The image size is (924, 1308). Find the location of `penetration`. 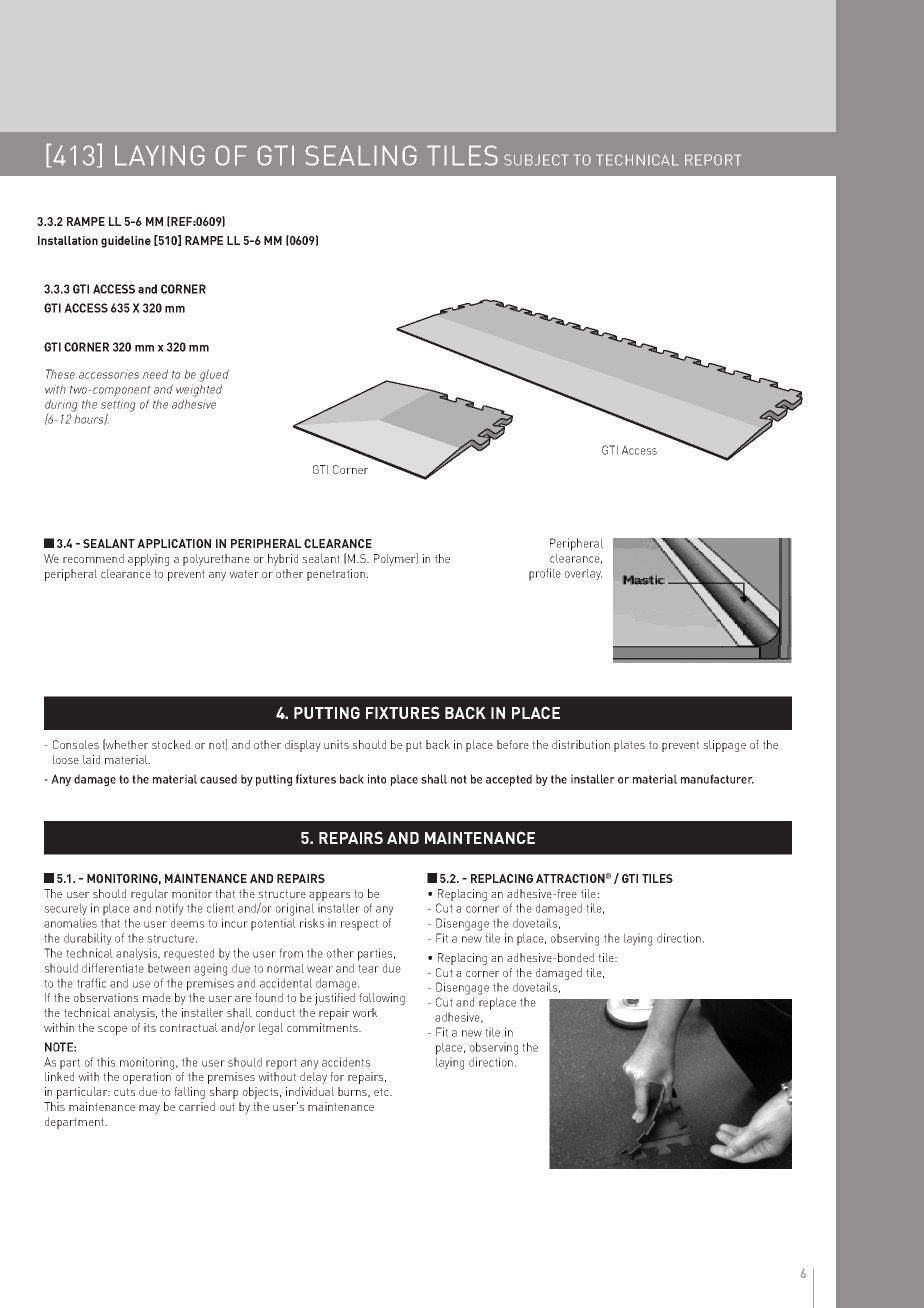

penetration is located at coordinates (337, 575).
